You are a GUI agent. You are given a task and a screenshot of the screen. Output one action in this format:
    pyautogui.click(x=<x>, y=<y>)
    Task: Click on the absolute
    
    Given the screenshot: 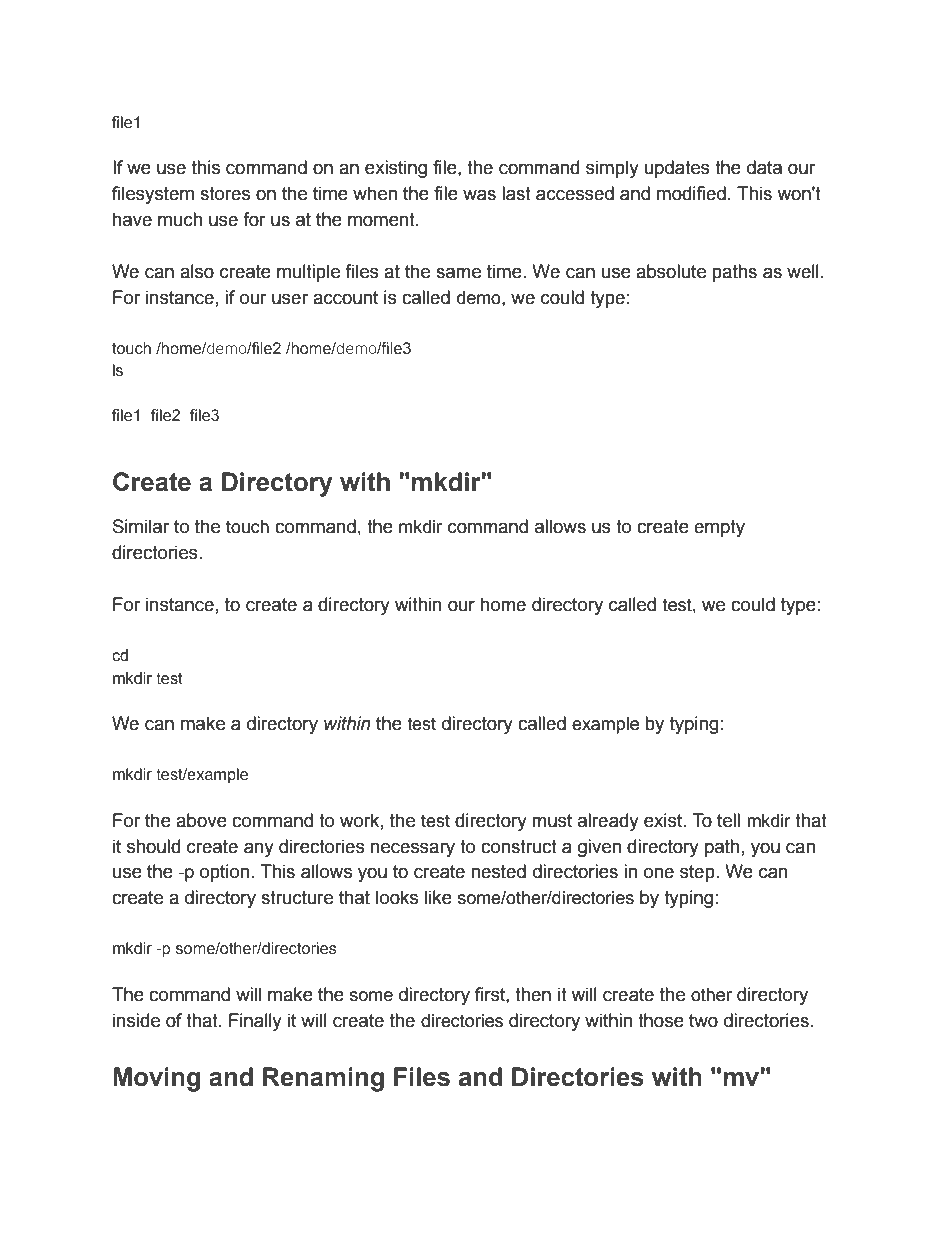 What is the action you would take?
    pyautogui.click(x=671, y=271)
